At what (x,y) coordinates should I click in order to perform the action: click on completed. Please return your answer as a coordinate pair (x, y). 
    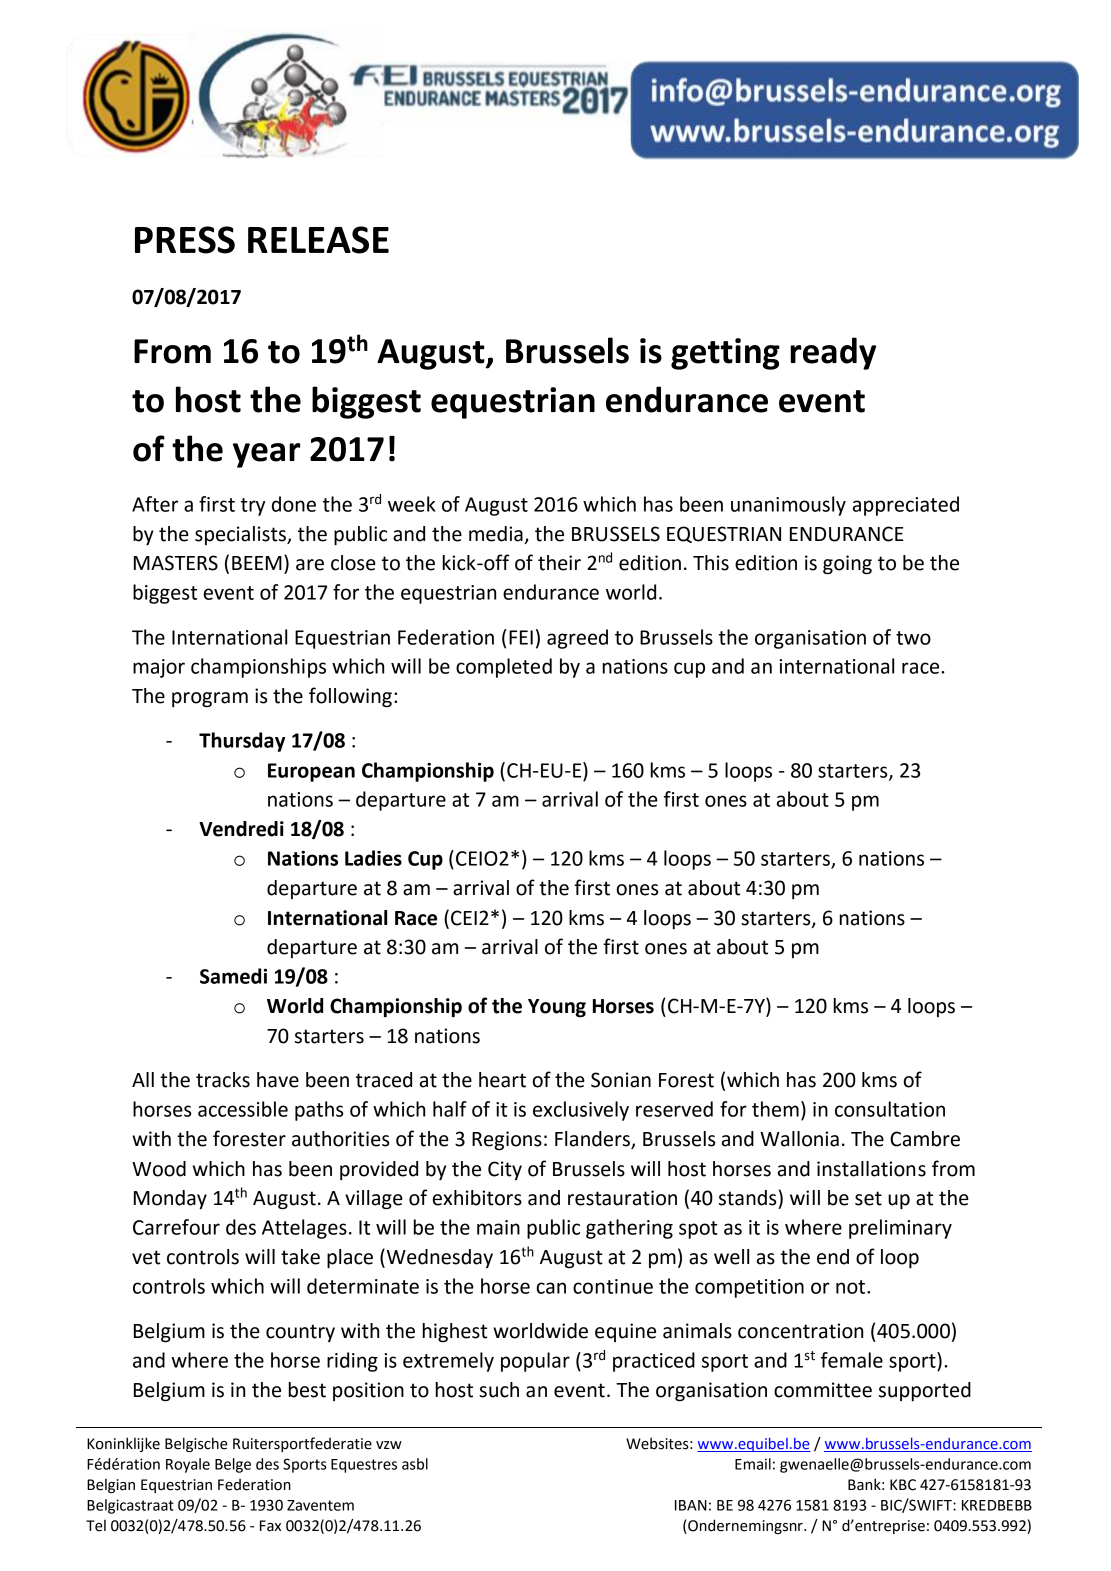
    Looking at the image, I should click on (504, 668).
